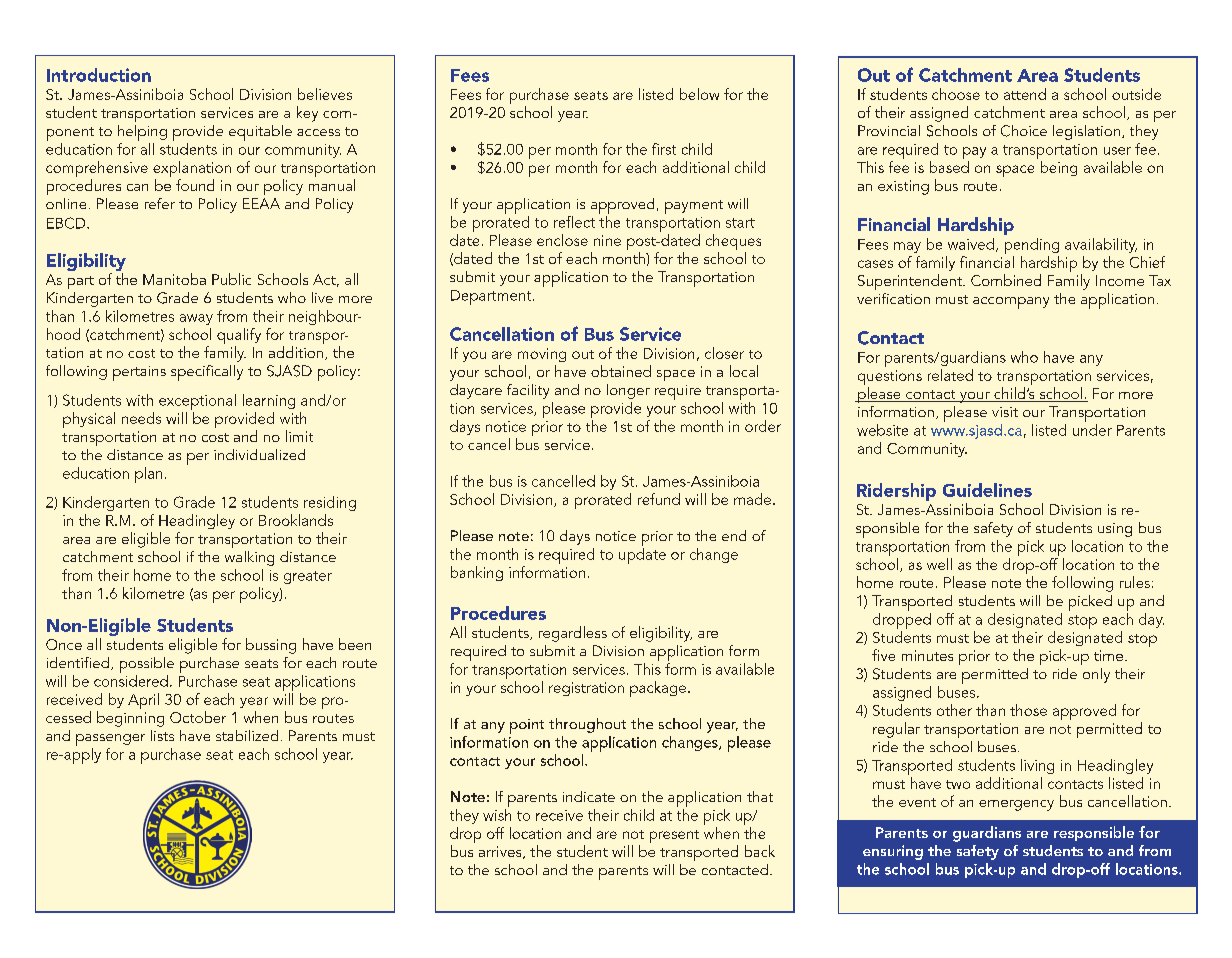 The image size is (1232, 958). I want to click on emergency, so click(1016, 805).
